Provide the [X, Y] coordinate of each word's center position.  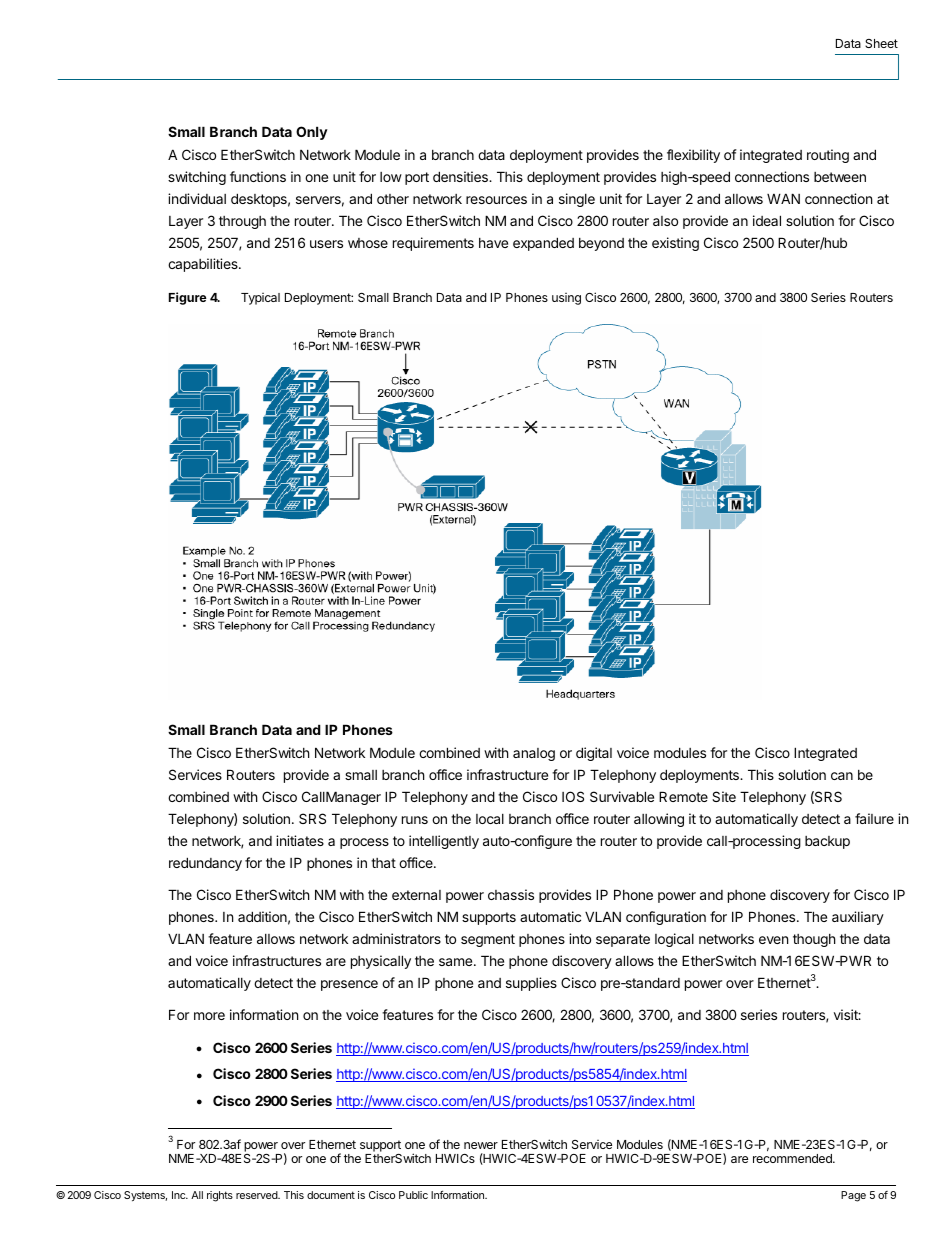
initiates [300, 840]
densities [461, 176]
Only [312, 133]
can [842, 776]
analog [534, 754]
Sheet [881, 43]
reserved [257, 1195]
